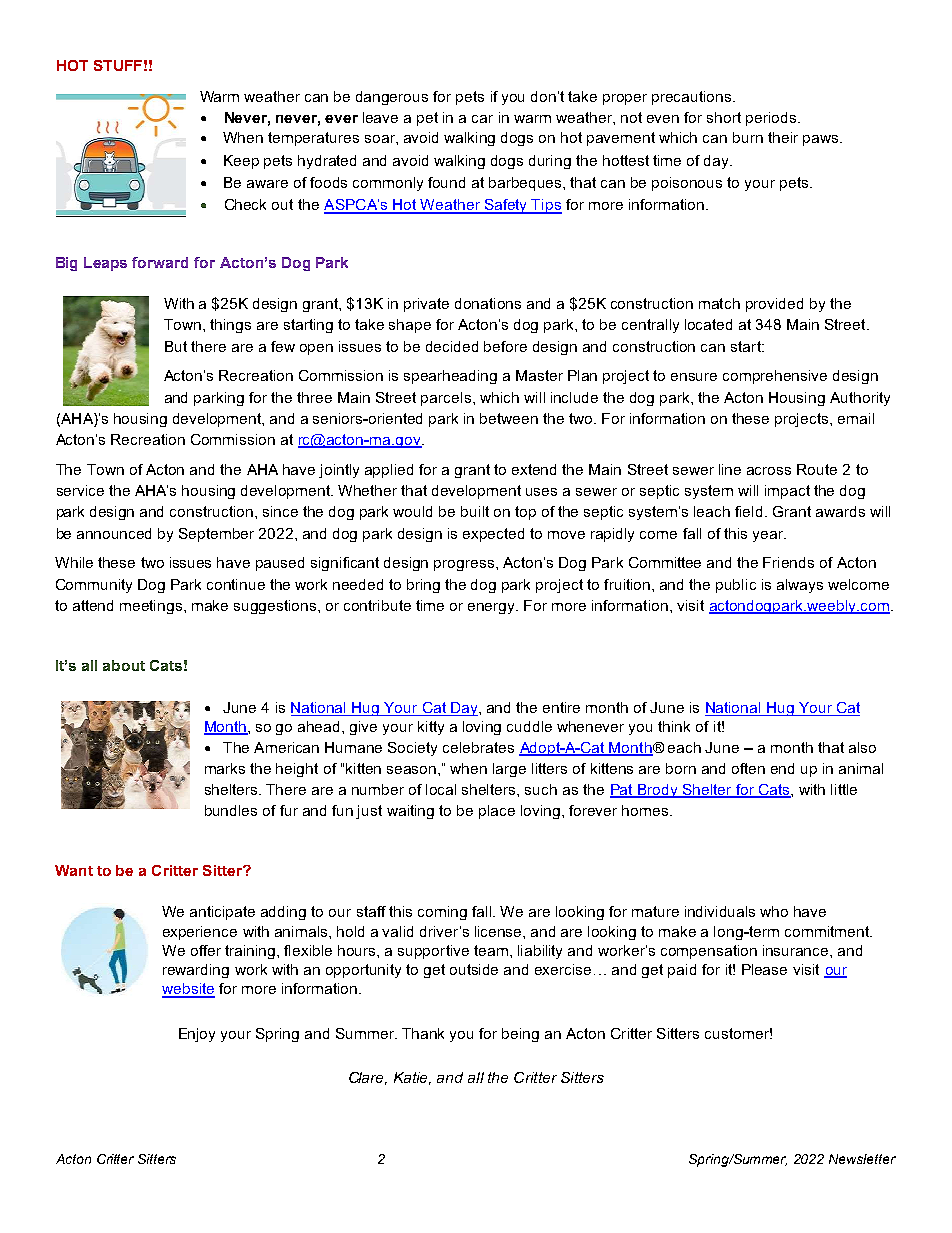  Describe the element at coordinates (241, 162) in the screenshot. I see `Keep` at that location.
